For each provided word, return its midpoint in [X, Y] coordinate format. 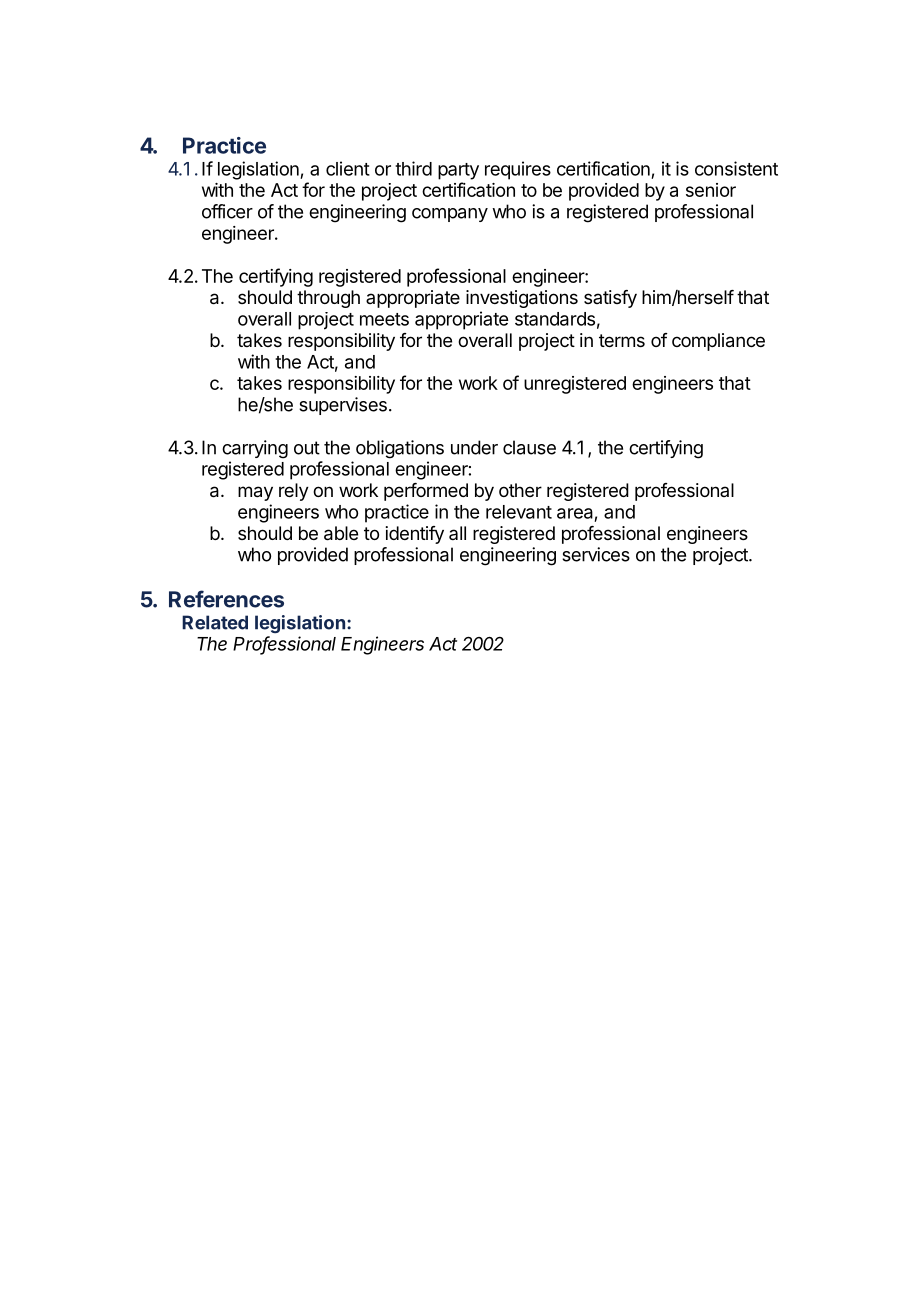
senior [711, 190]
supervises [343, 406]
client [348, 168]
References [226, 599]
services [596, 554]
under [474, 447]
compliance [718, 342]
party [458, 171]
